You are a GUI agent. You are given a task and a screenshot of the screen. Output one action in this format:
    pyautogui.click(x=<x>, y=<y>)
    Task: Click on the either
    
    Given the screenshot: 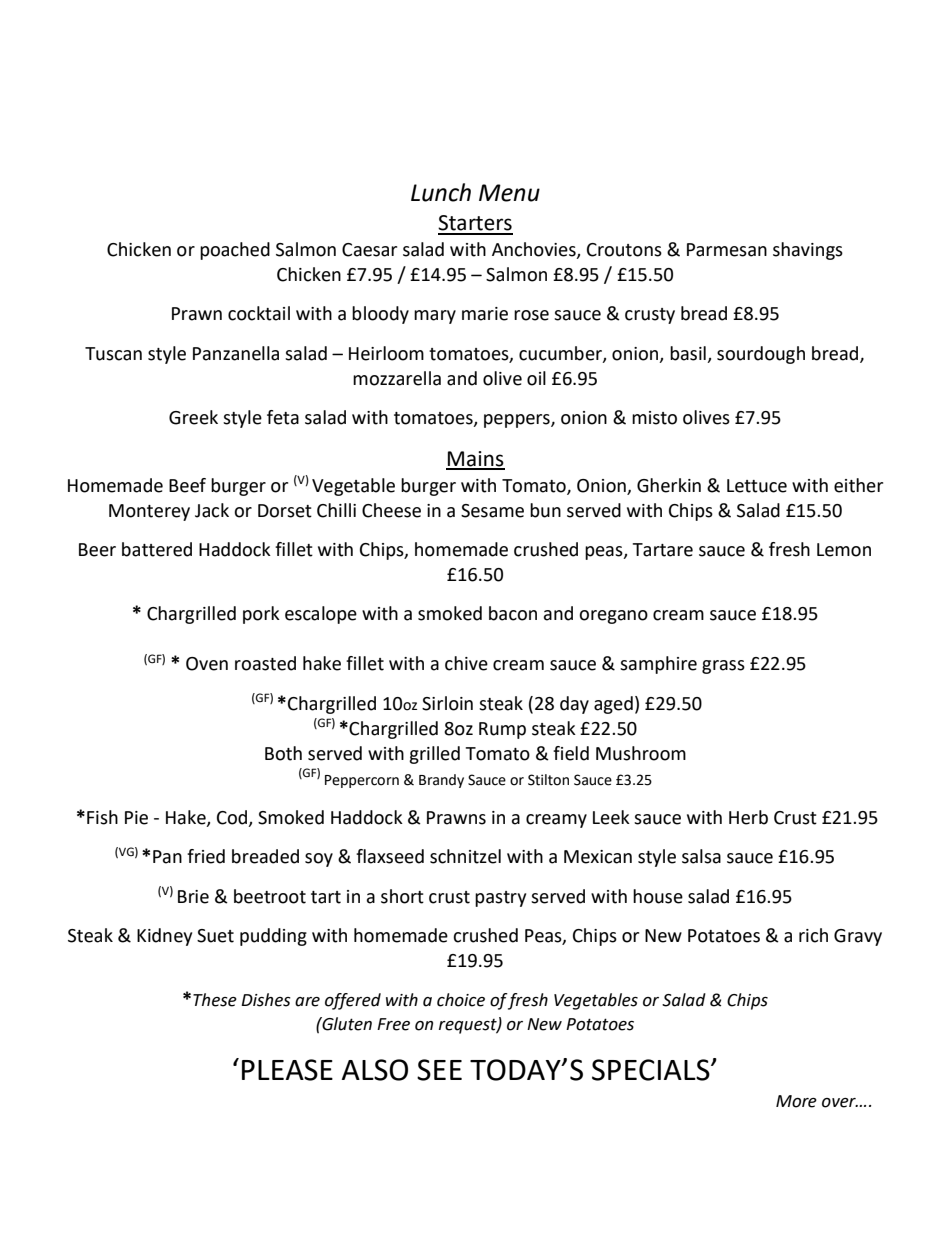 What is the action you would take?
    pyautogui.click(x=858, y=485)
